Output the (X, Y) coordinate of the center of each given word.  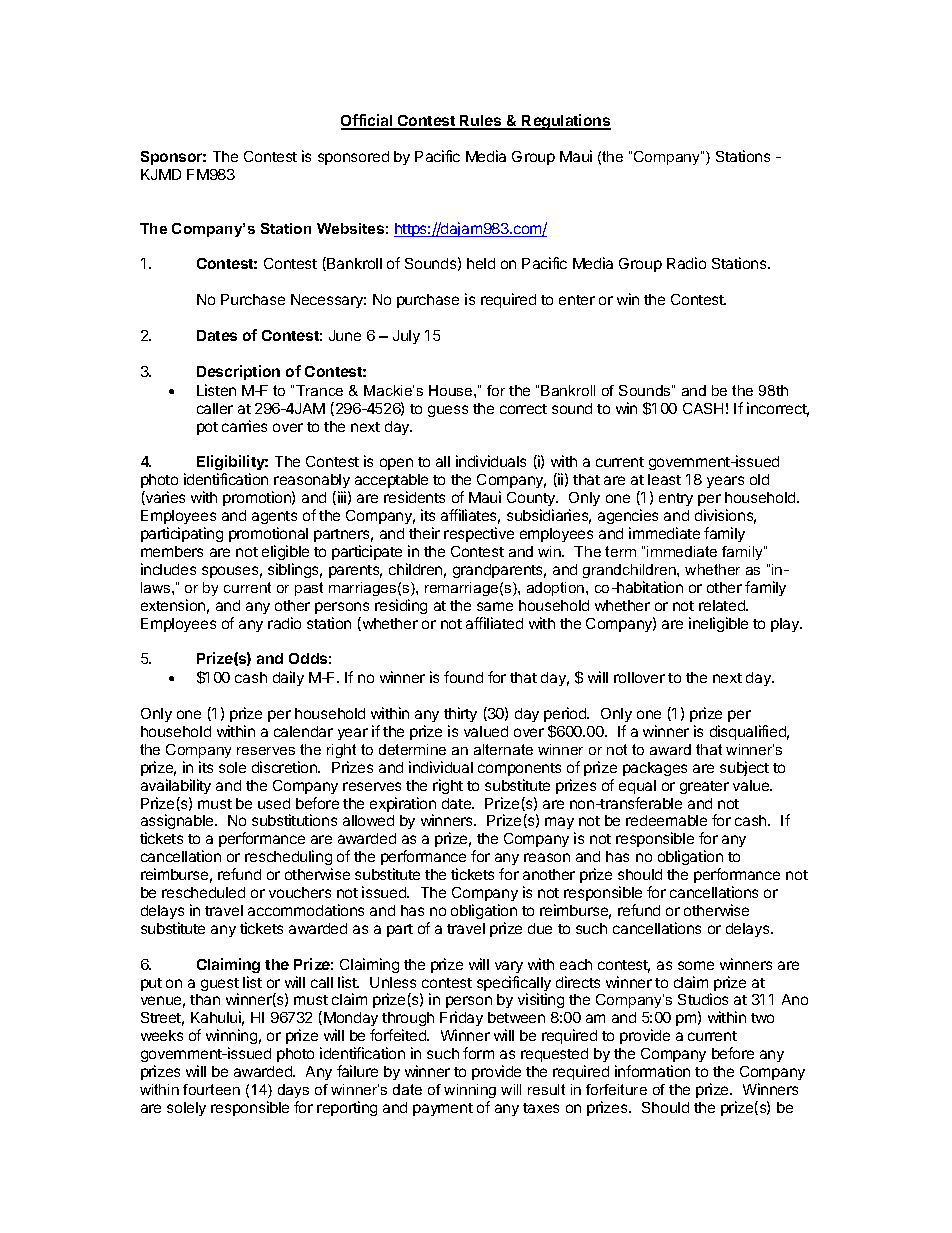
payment (443, 1109)
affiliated (494, 623)
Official (368, 121)
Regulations (566, 122)
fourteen (211, 1089)
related (723, 605)
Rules (481, 122)
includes (168, 569)
